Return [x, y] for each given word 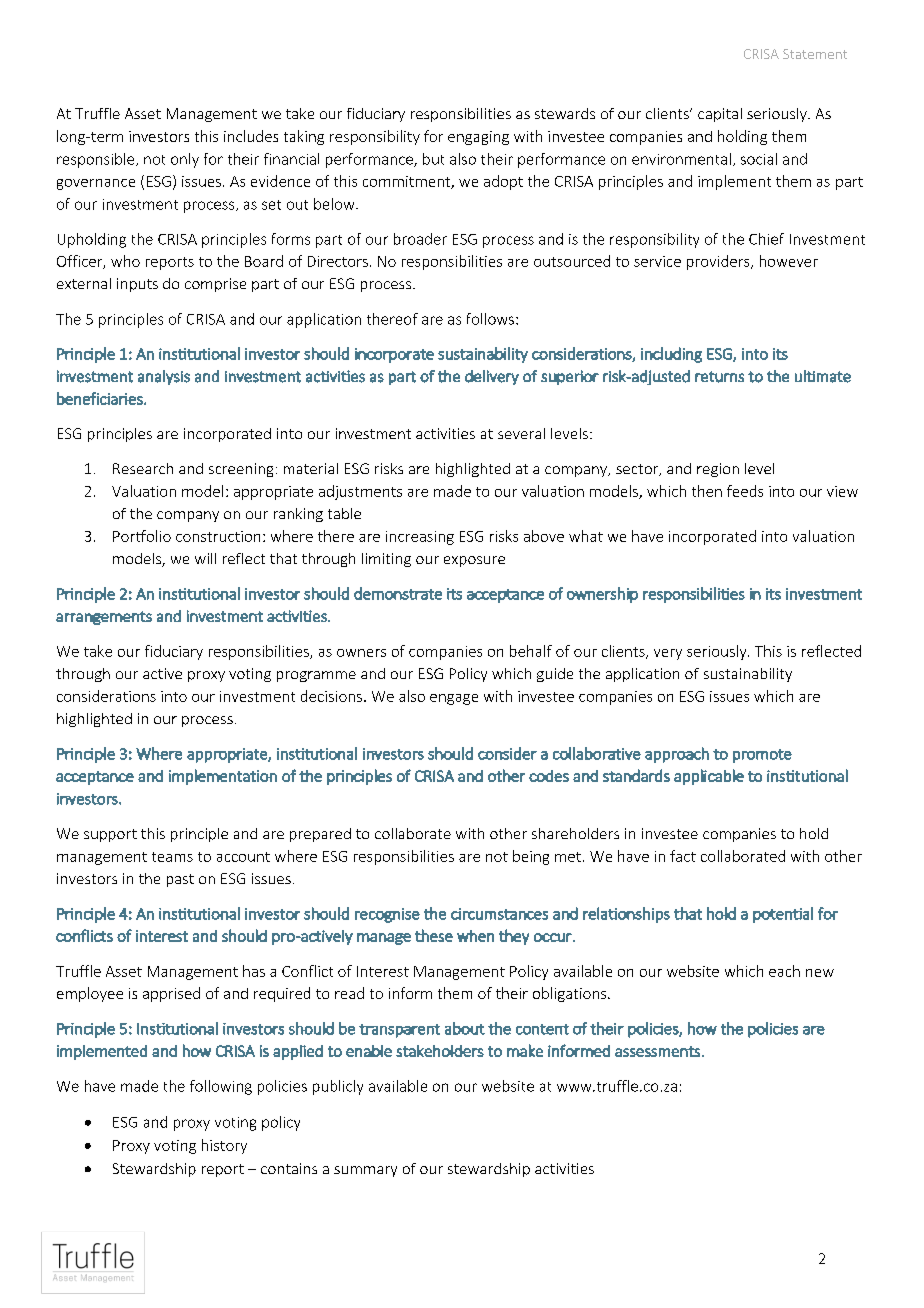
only [185, 160]
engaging [478, 138]
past [180, 880]
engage [454, 699]
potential [783, 915]
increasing [420, 538]
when [475, 936]
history [224, 1146]
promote [762, 756]
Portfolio [142, 536]
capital [720, 115]
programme [316, 676]
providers [719, 262]
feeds [745, 491]
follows [490, 319]
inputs [137, 285]
